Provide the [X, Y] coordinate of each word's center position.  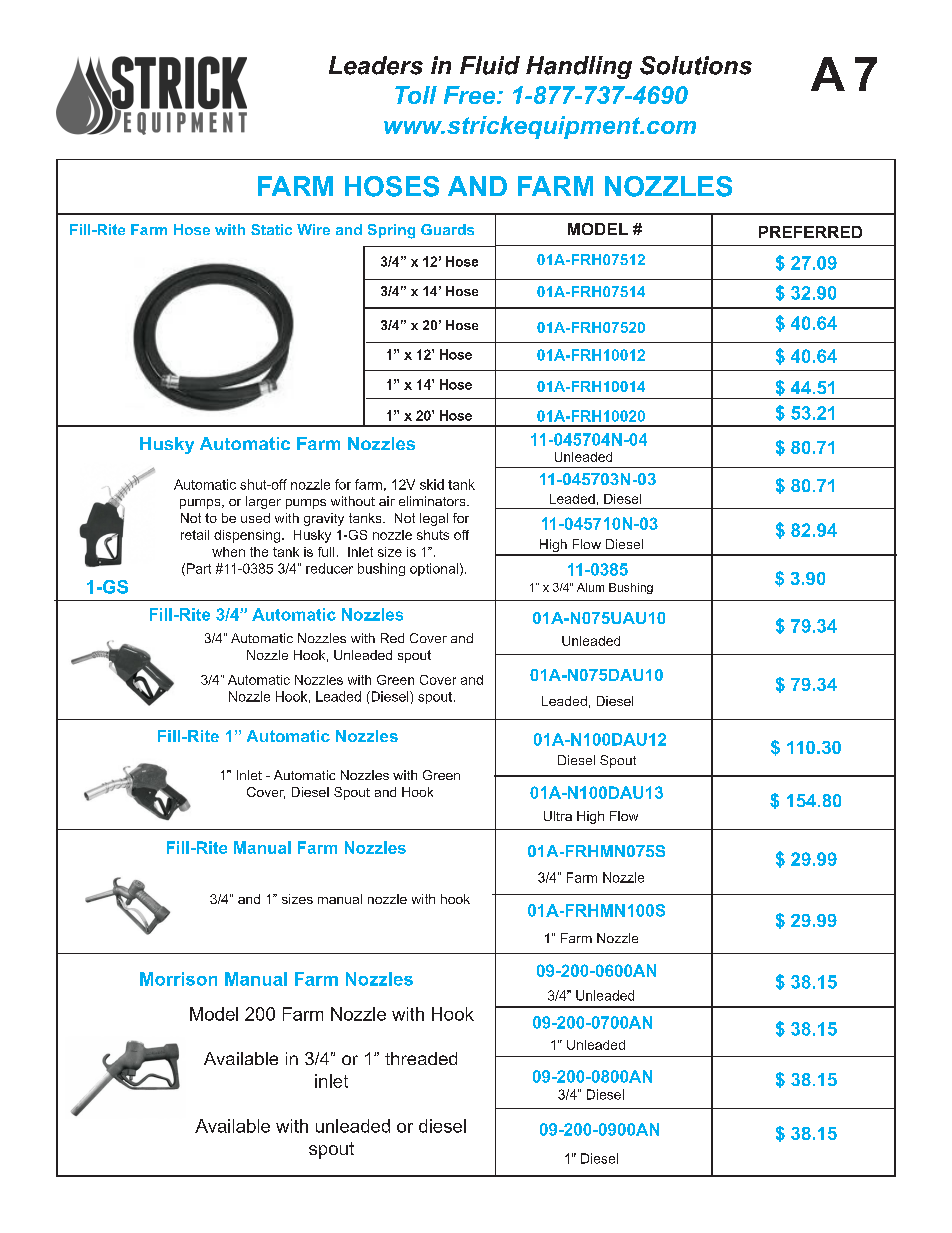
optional [434, 569]
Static [271, 229]
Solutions [696, 65]
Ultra [558, 816]
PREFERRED [810, 232]
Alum [590, 587]
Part [199, 568]
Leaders [376, 65]
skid [432, 484]
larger [263, 502]
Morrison [178, 979]
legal [434, 519]
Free [469, 95]
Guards [447, 229]
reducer [329, 568]
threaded [421, 1058]
